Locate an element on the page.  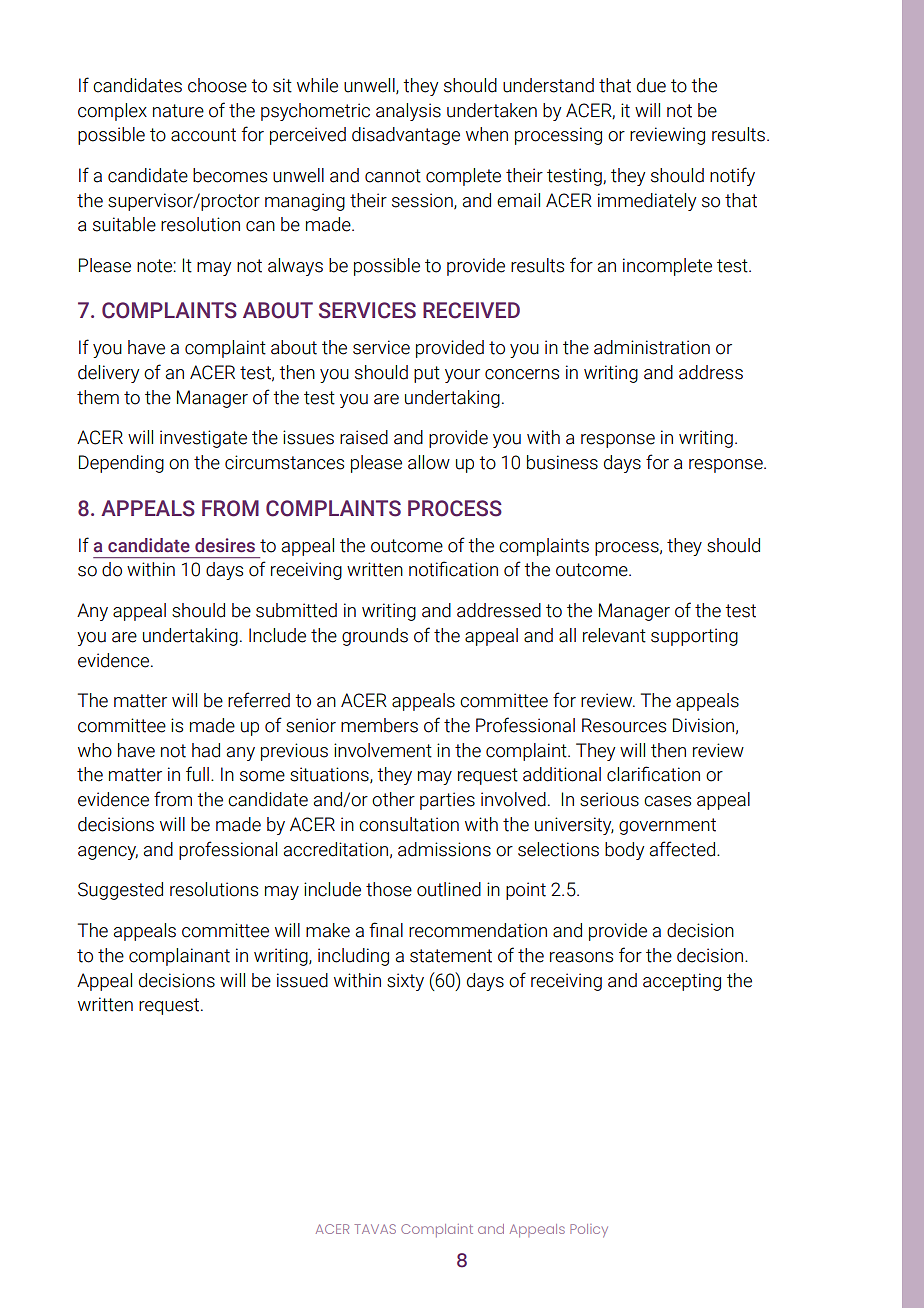
complainant is located at coordinates (179, 957).
